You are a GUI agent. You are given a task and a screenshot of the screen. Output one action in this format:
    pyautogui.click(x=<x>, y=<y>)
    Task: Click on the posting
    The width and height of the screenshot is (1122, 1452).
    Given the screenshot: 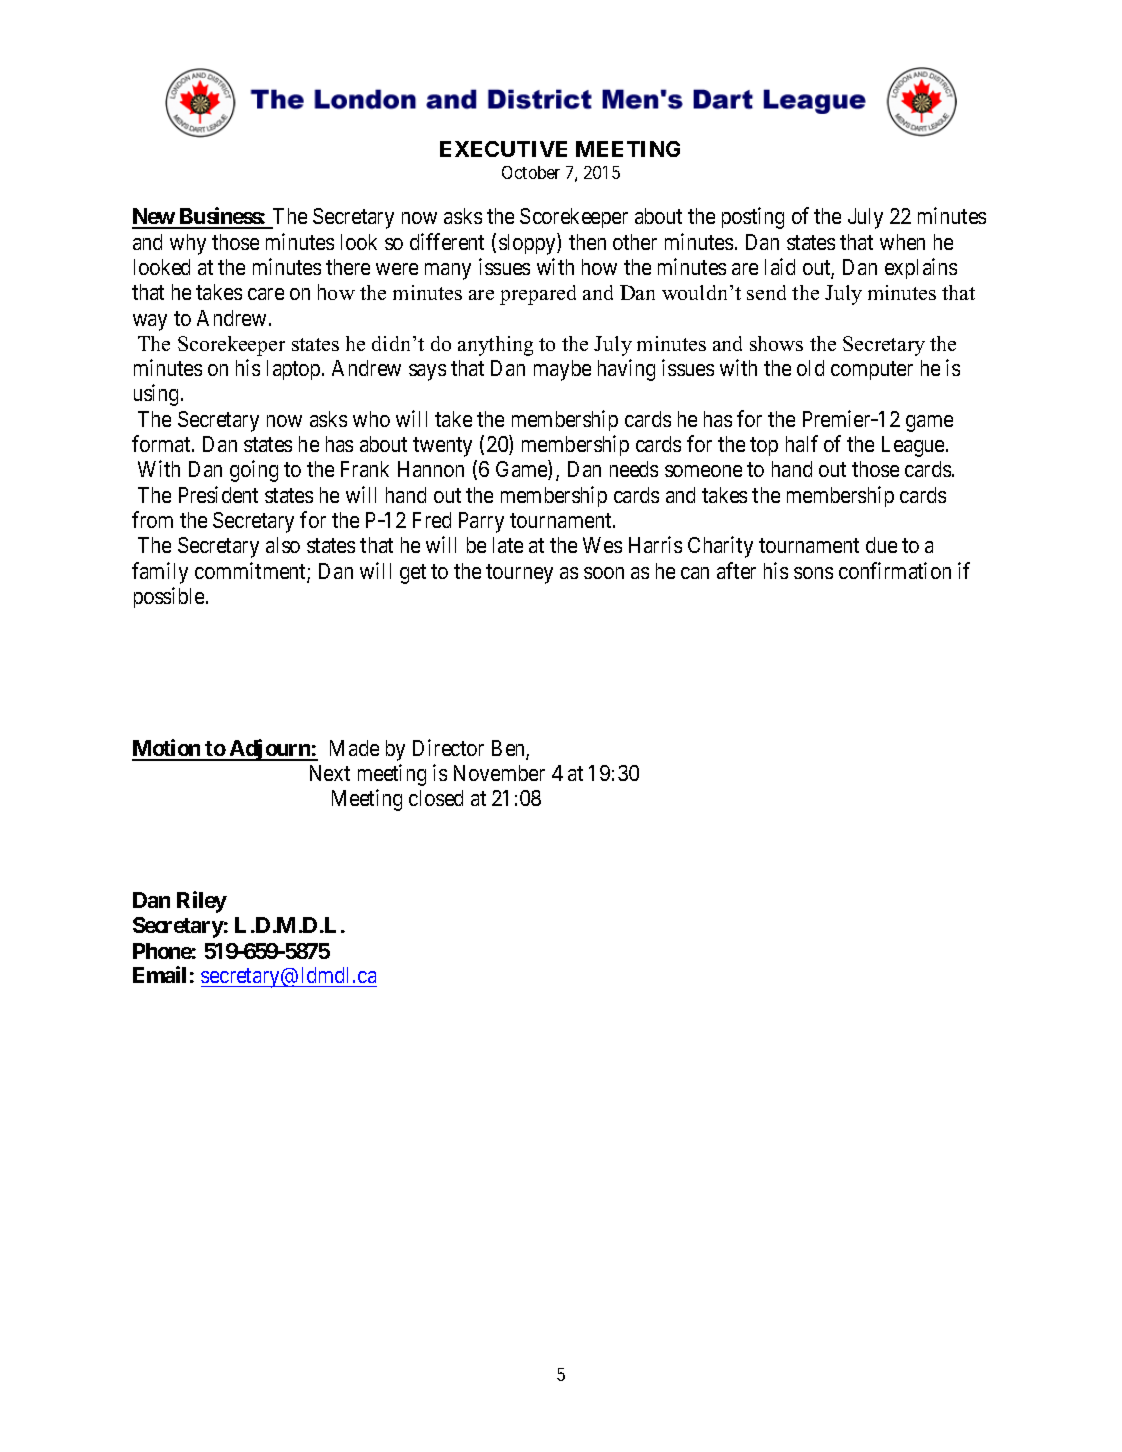 What is the action you would take?
    pyautogui.click(x=753, y=218)
